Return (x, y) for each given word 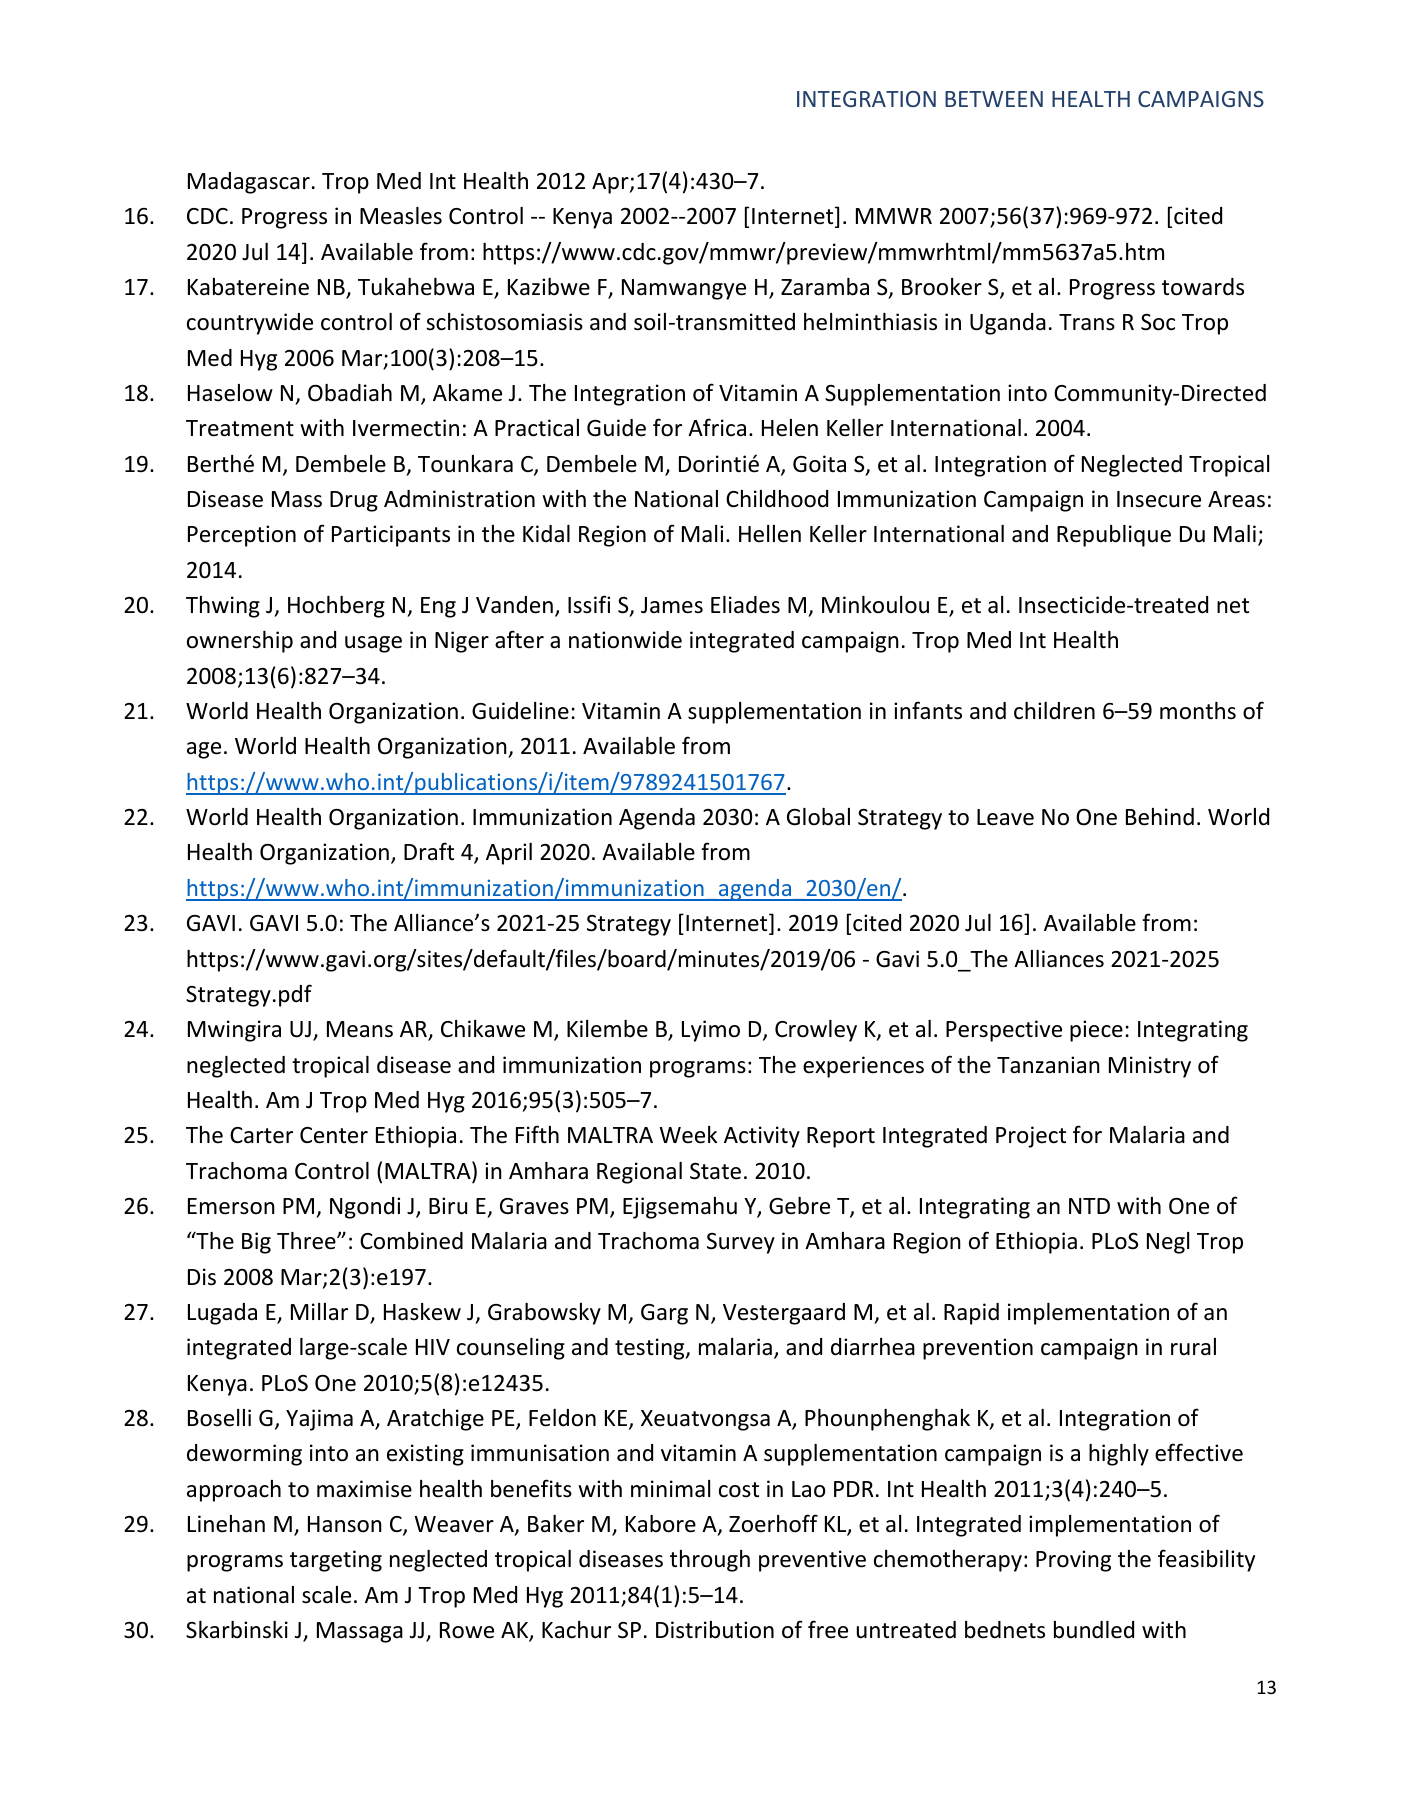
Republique (1114, 536)
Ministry (1150, 1067)
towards (1203, 287)
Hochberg (336, 607)
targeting (336, 1561)
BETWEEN (994, 99)
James (672, 605)
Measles (401, 216)
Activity (762, 1137)
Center (334, 1135)
